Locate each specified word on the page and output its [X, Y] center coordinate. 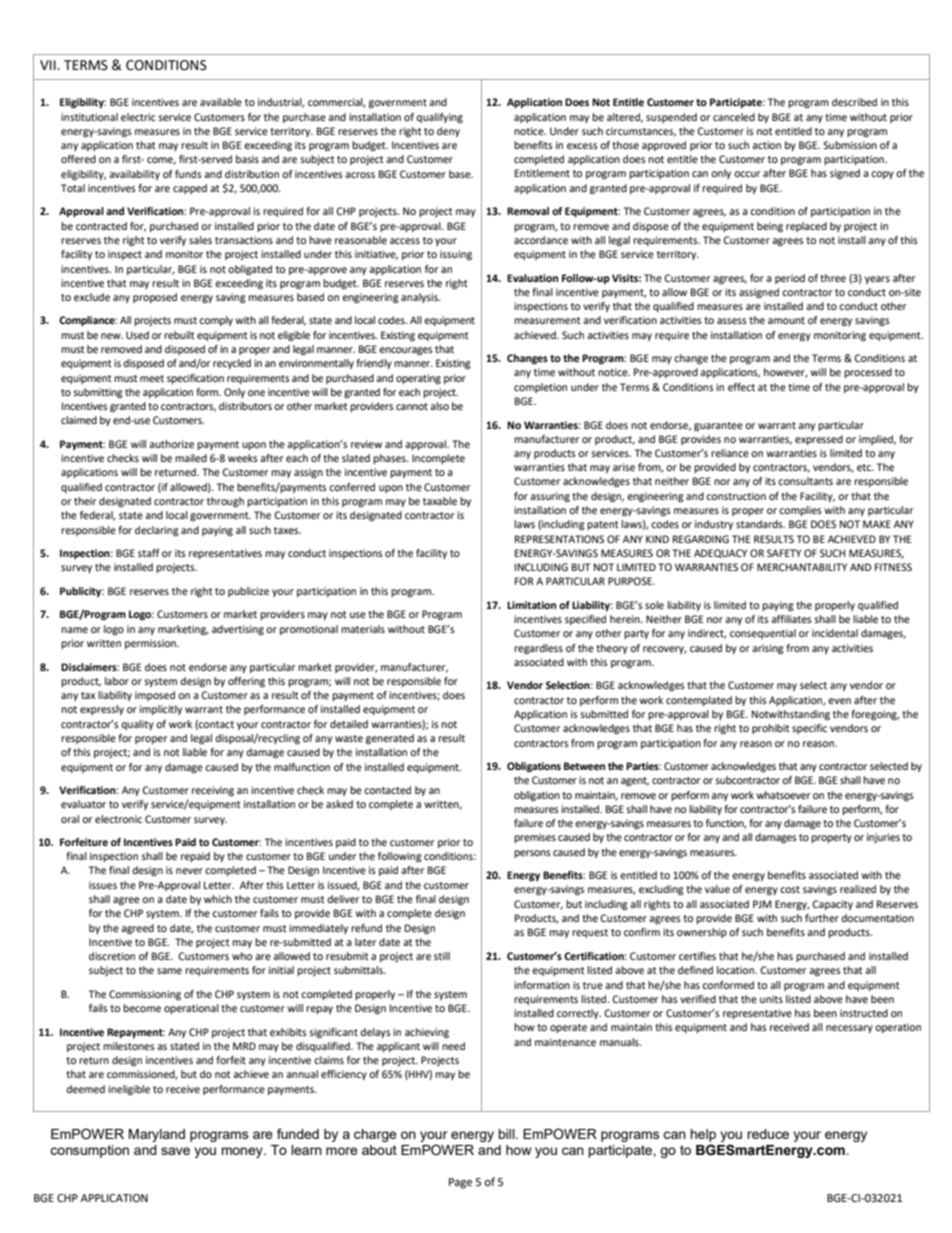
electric [138, 117]
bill [507, 1134]
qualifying [439, 118]
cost [790, 889]
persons [532, 854]
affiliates [791, 619]
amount [786, 320]
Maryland [157, 1135]
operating [418, 379]
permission [151, 644]
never [189, 871]
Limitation [531, 605]
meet [152, 378]
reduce [768, 1134]
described [854, 102]
